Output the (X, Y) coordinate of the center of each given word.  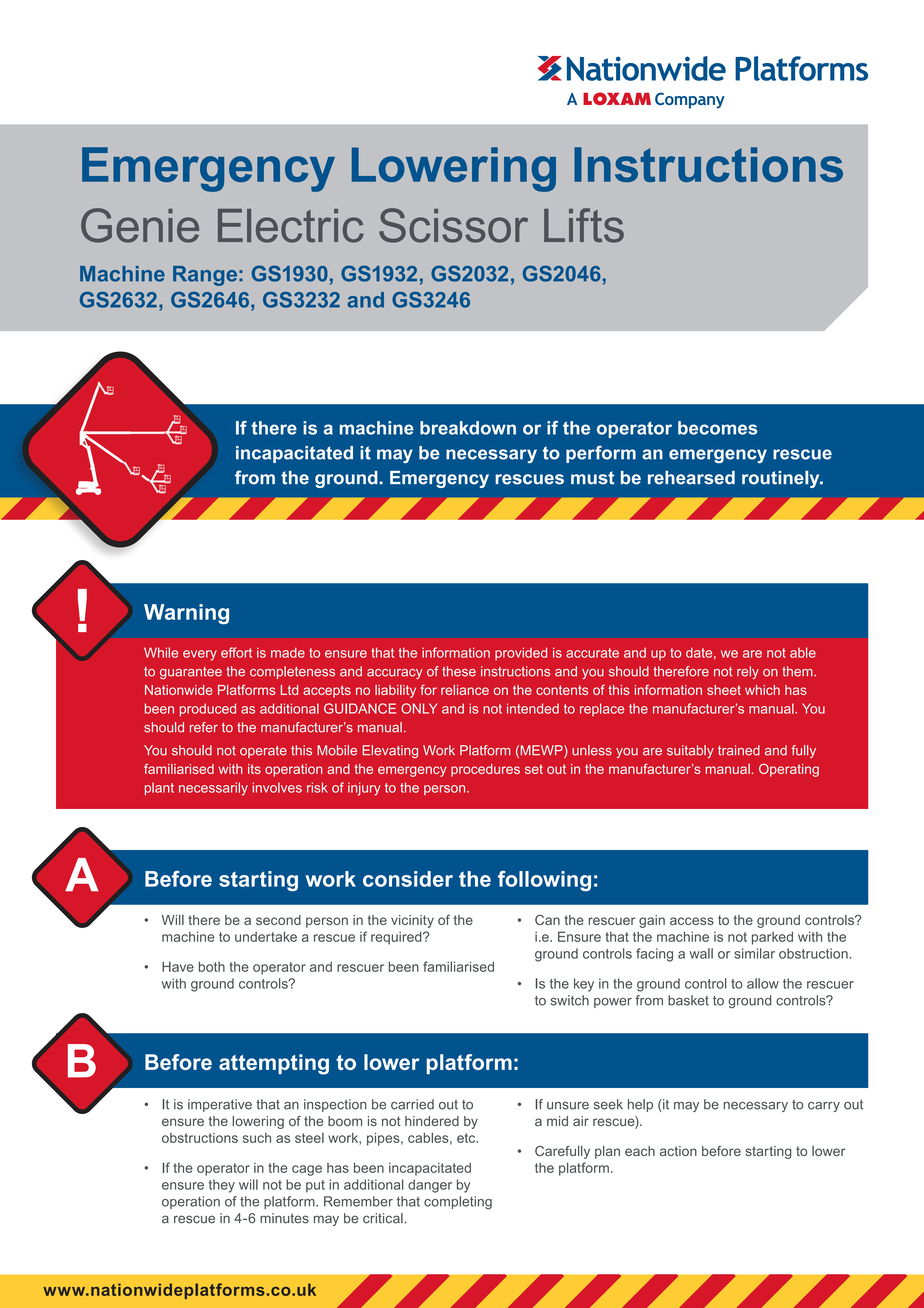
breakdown (468, 428)
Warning (186, 614)
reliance (465, 690)
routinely (782, 479)
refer (204, 727)
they (222, 1186)
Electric (291, 226)
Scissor (453, 225)
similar (754, 953)
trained (739, 750)
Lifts (584, 225)
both (212, 966)
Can (547, 920)
